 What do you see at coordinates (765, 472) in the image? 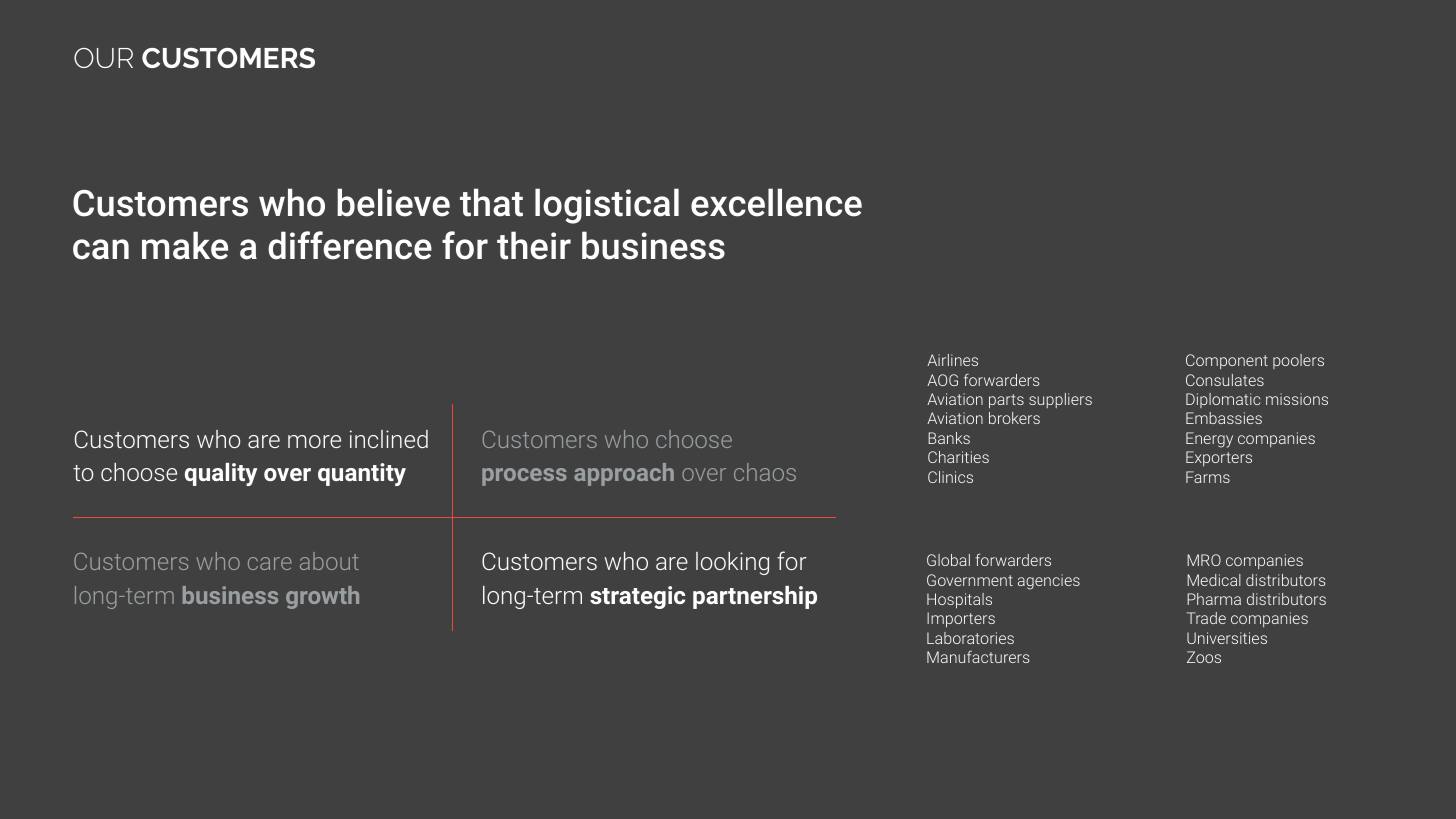
I see `chaos` at bounding box center [765, 472].
